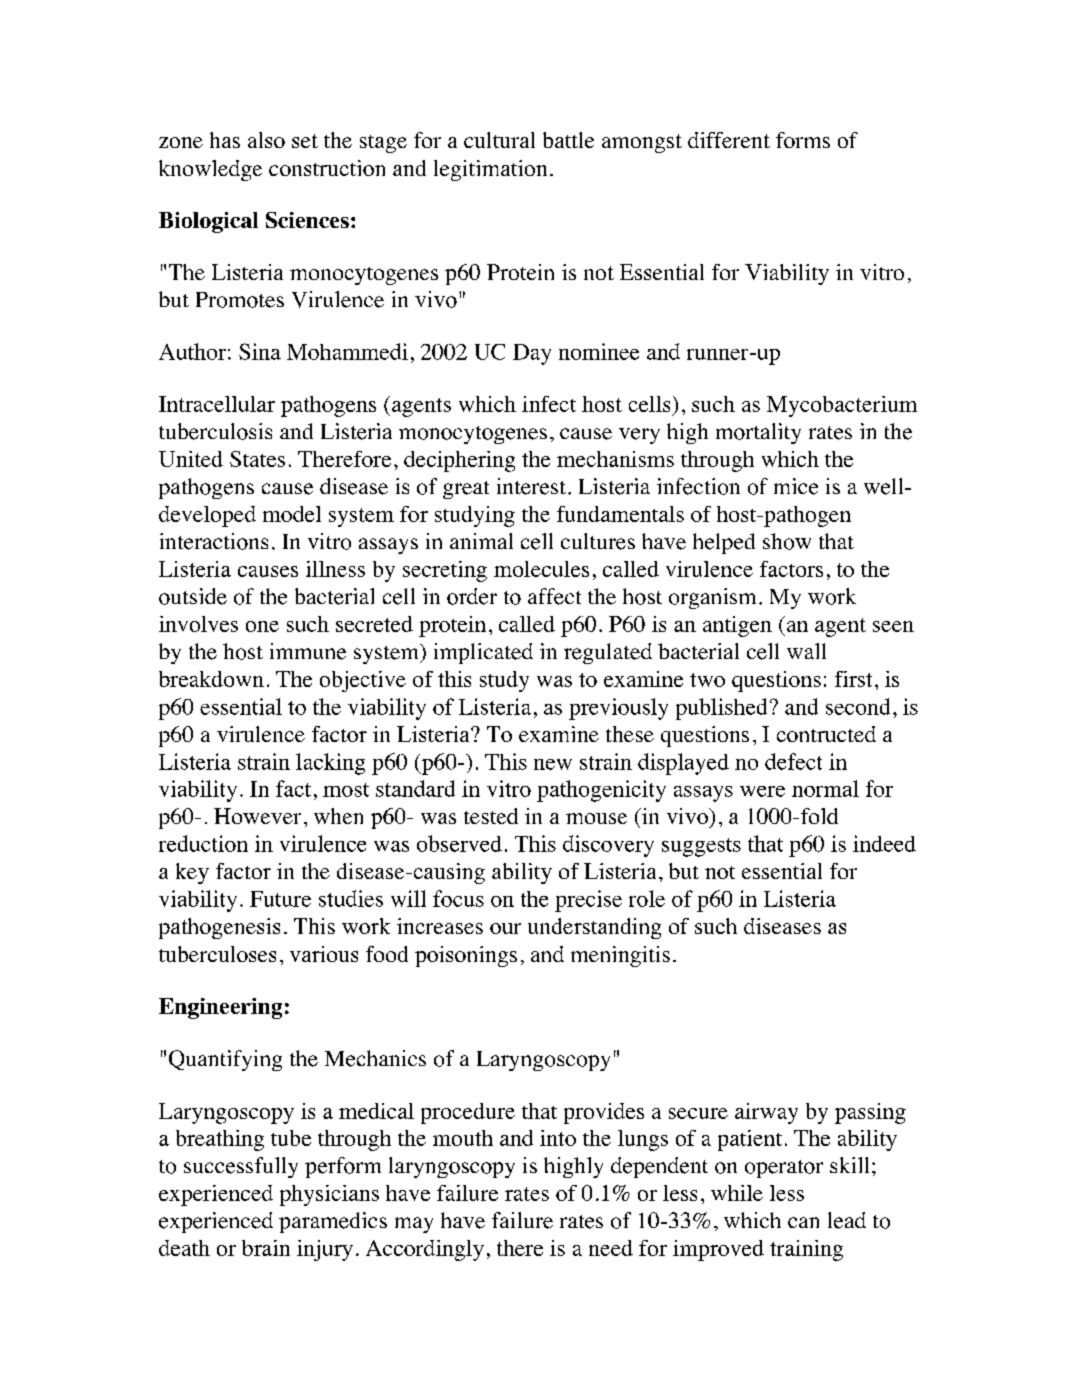 Image resolution: width=1079 pixels, height=1397 pixels. What do you see at coordinates (803, 140) in the page?
I see `forms` at bounding box center [803, 140].
